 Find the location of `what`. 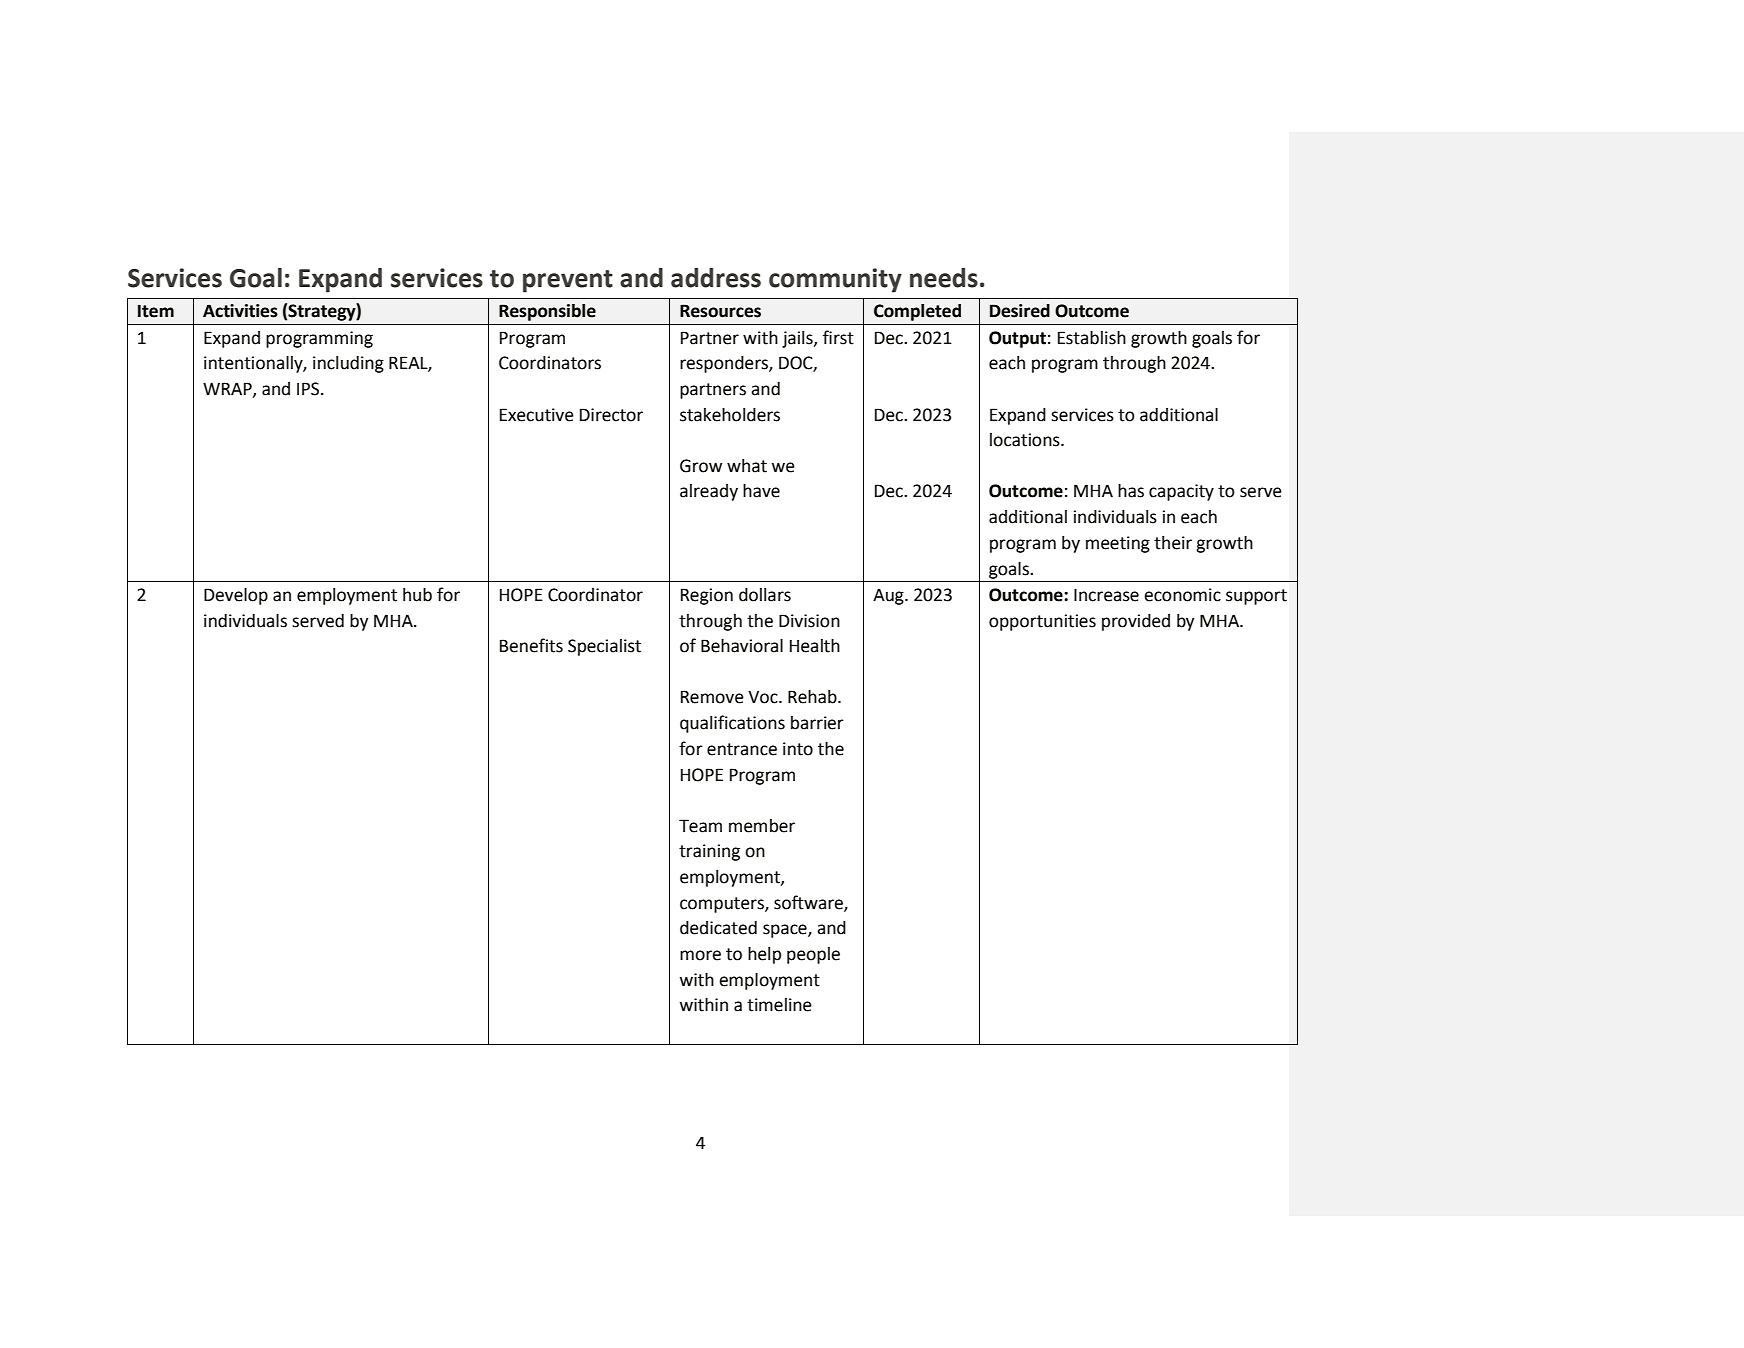

what is located at coordinates (747, 466).
